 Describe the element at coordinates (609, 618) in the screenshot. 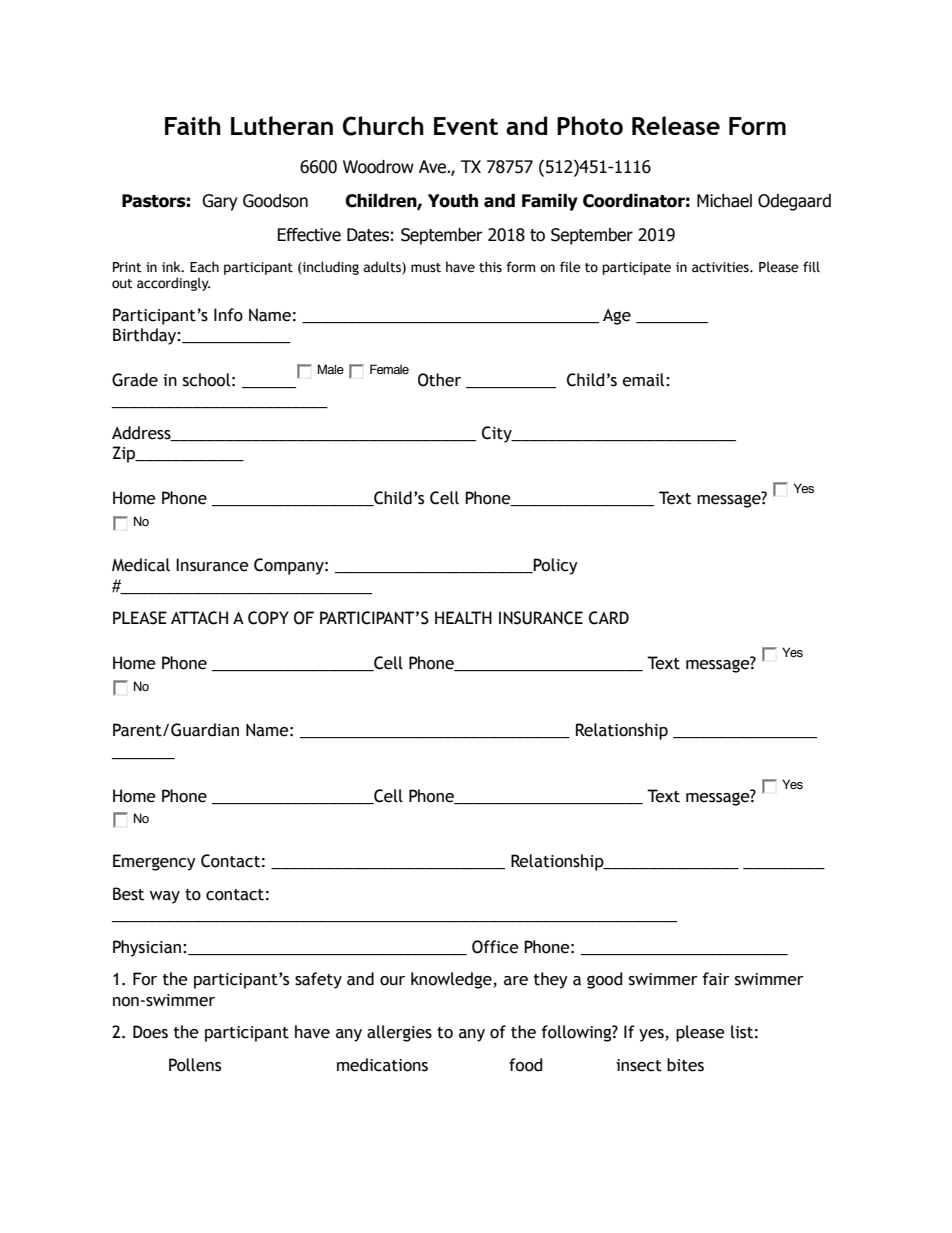

I see `CARD` at that location.
